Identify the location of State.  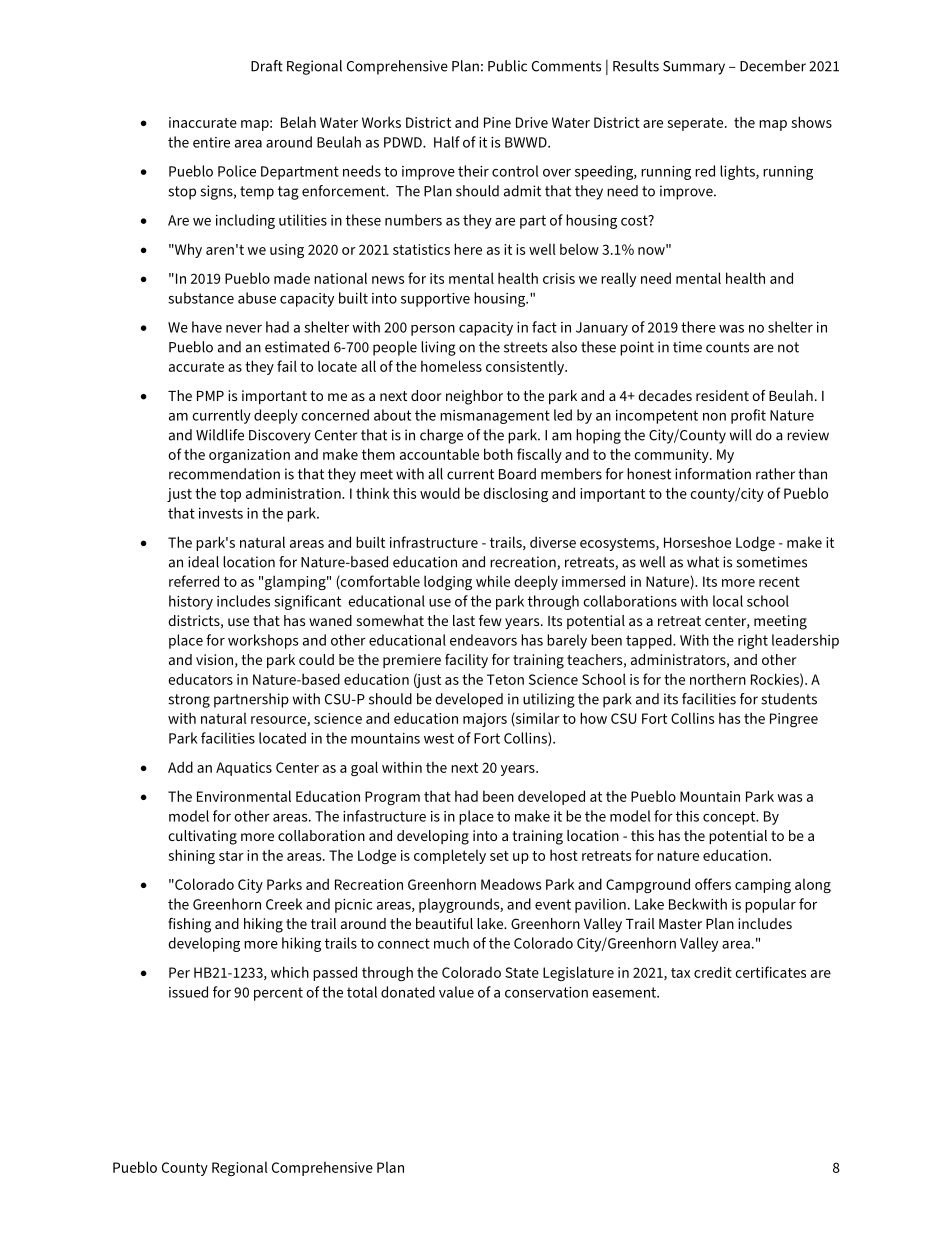
(522, 972).
